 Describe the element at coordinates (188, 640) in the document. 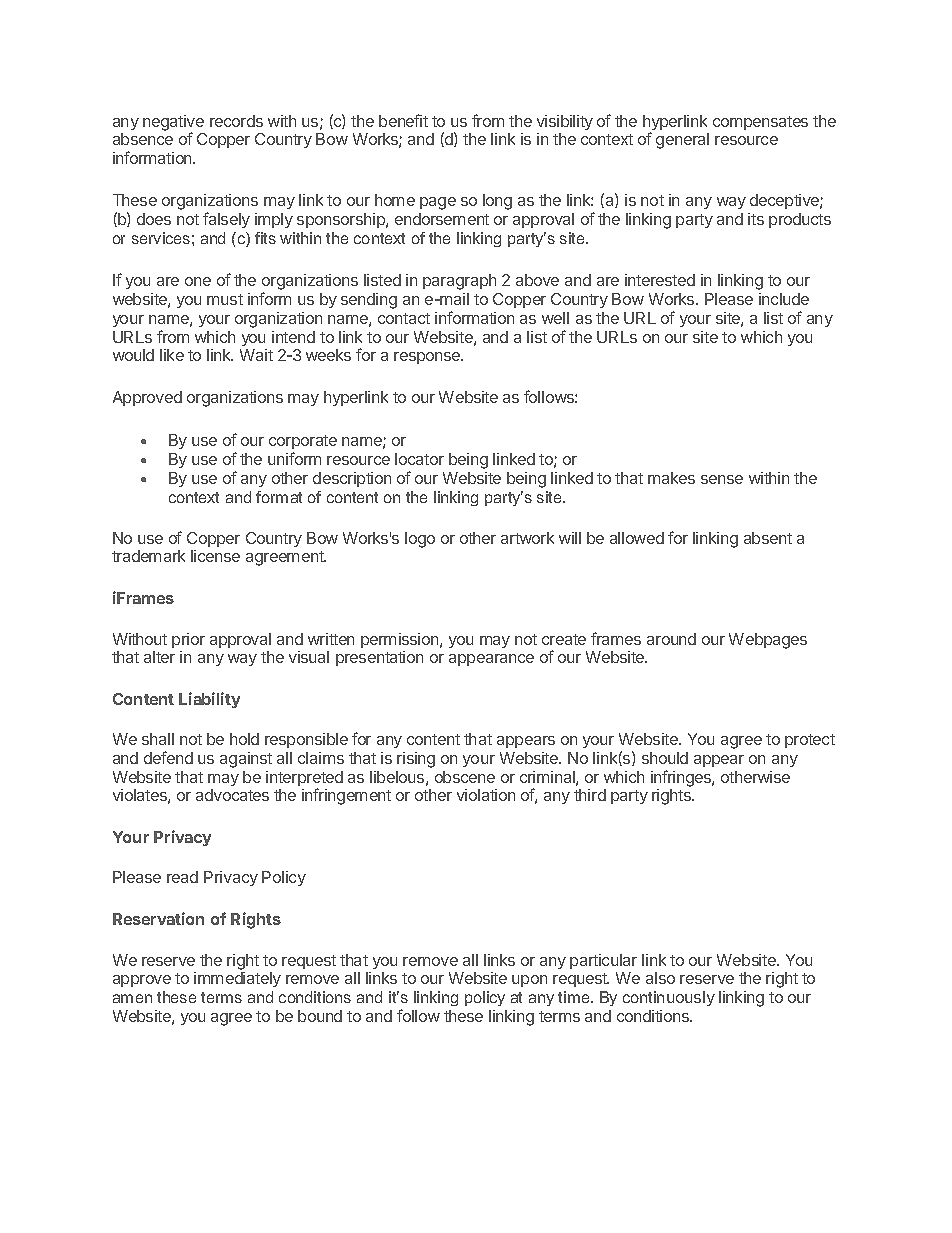

I see `prior` at that location.
